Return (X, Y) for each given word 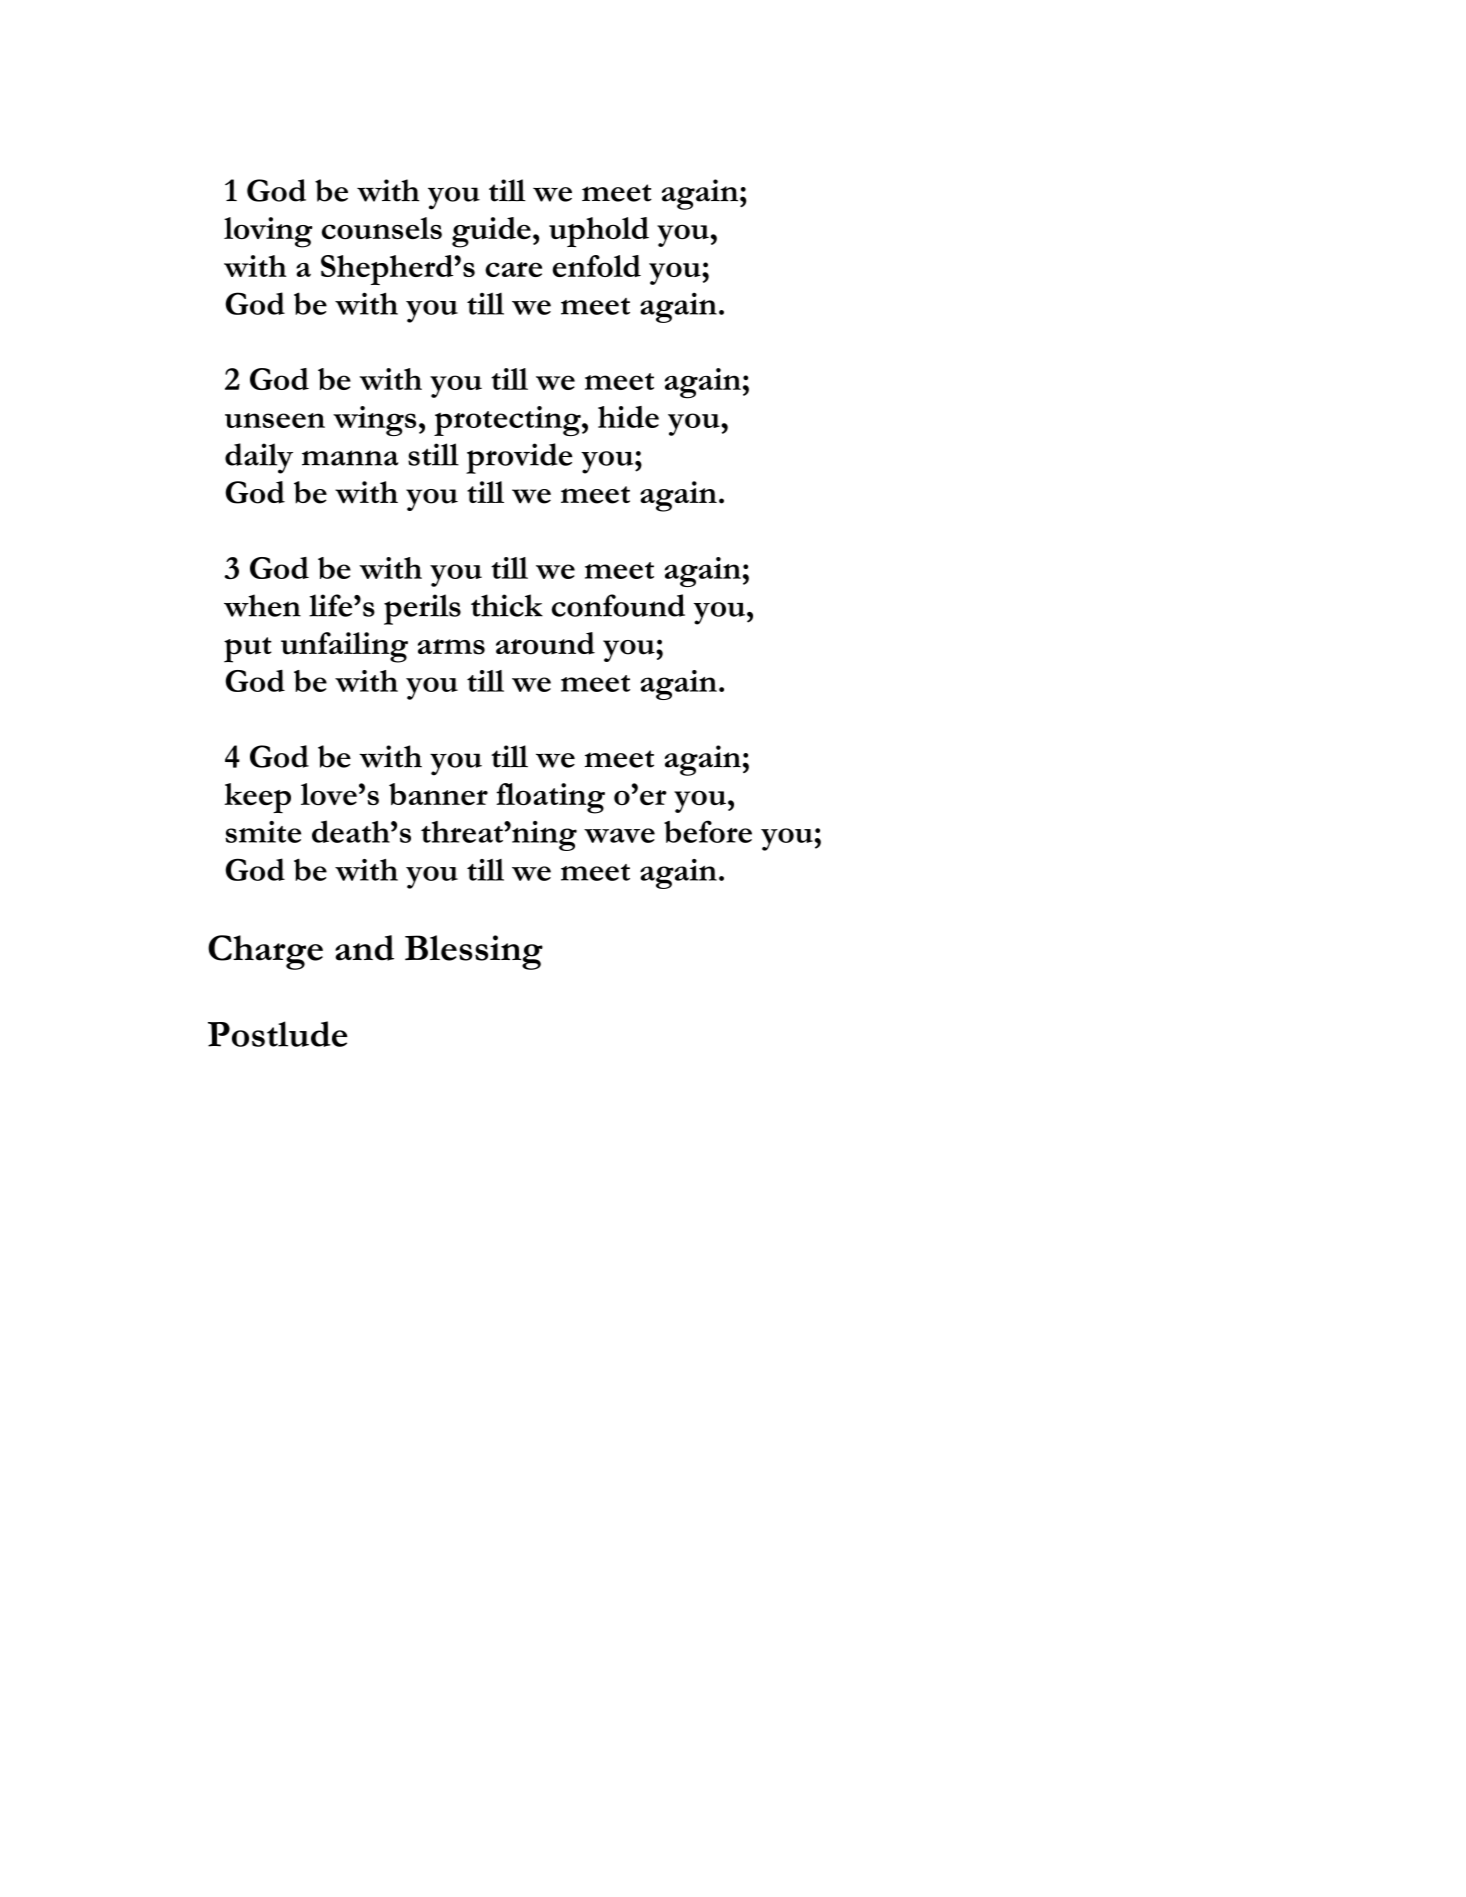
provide (519, 458)
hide (628, 417)
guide (491, 232)
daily (259, 458)
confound (618, 605)
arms (451, 647)
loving (268, 232)
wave (619, 835)
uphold (599, 232)
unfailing (344, 647)
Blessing (474, 952)
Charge (265, 952)
